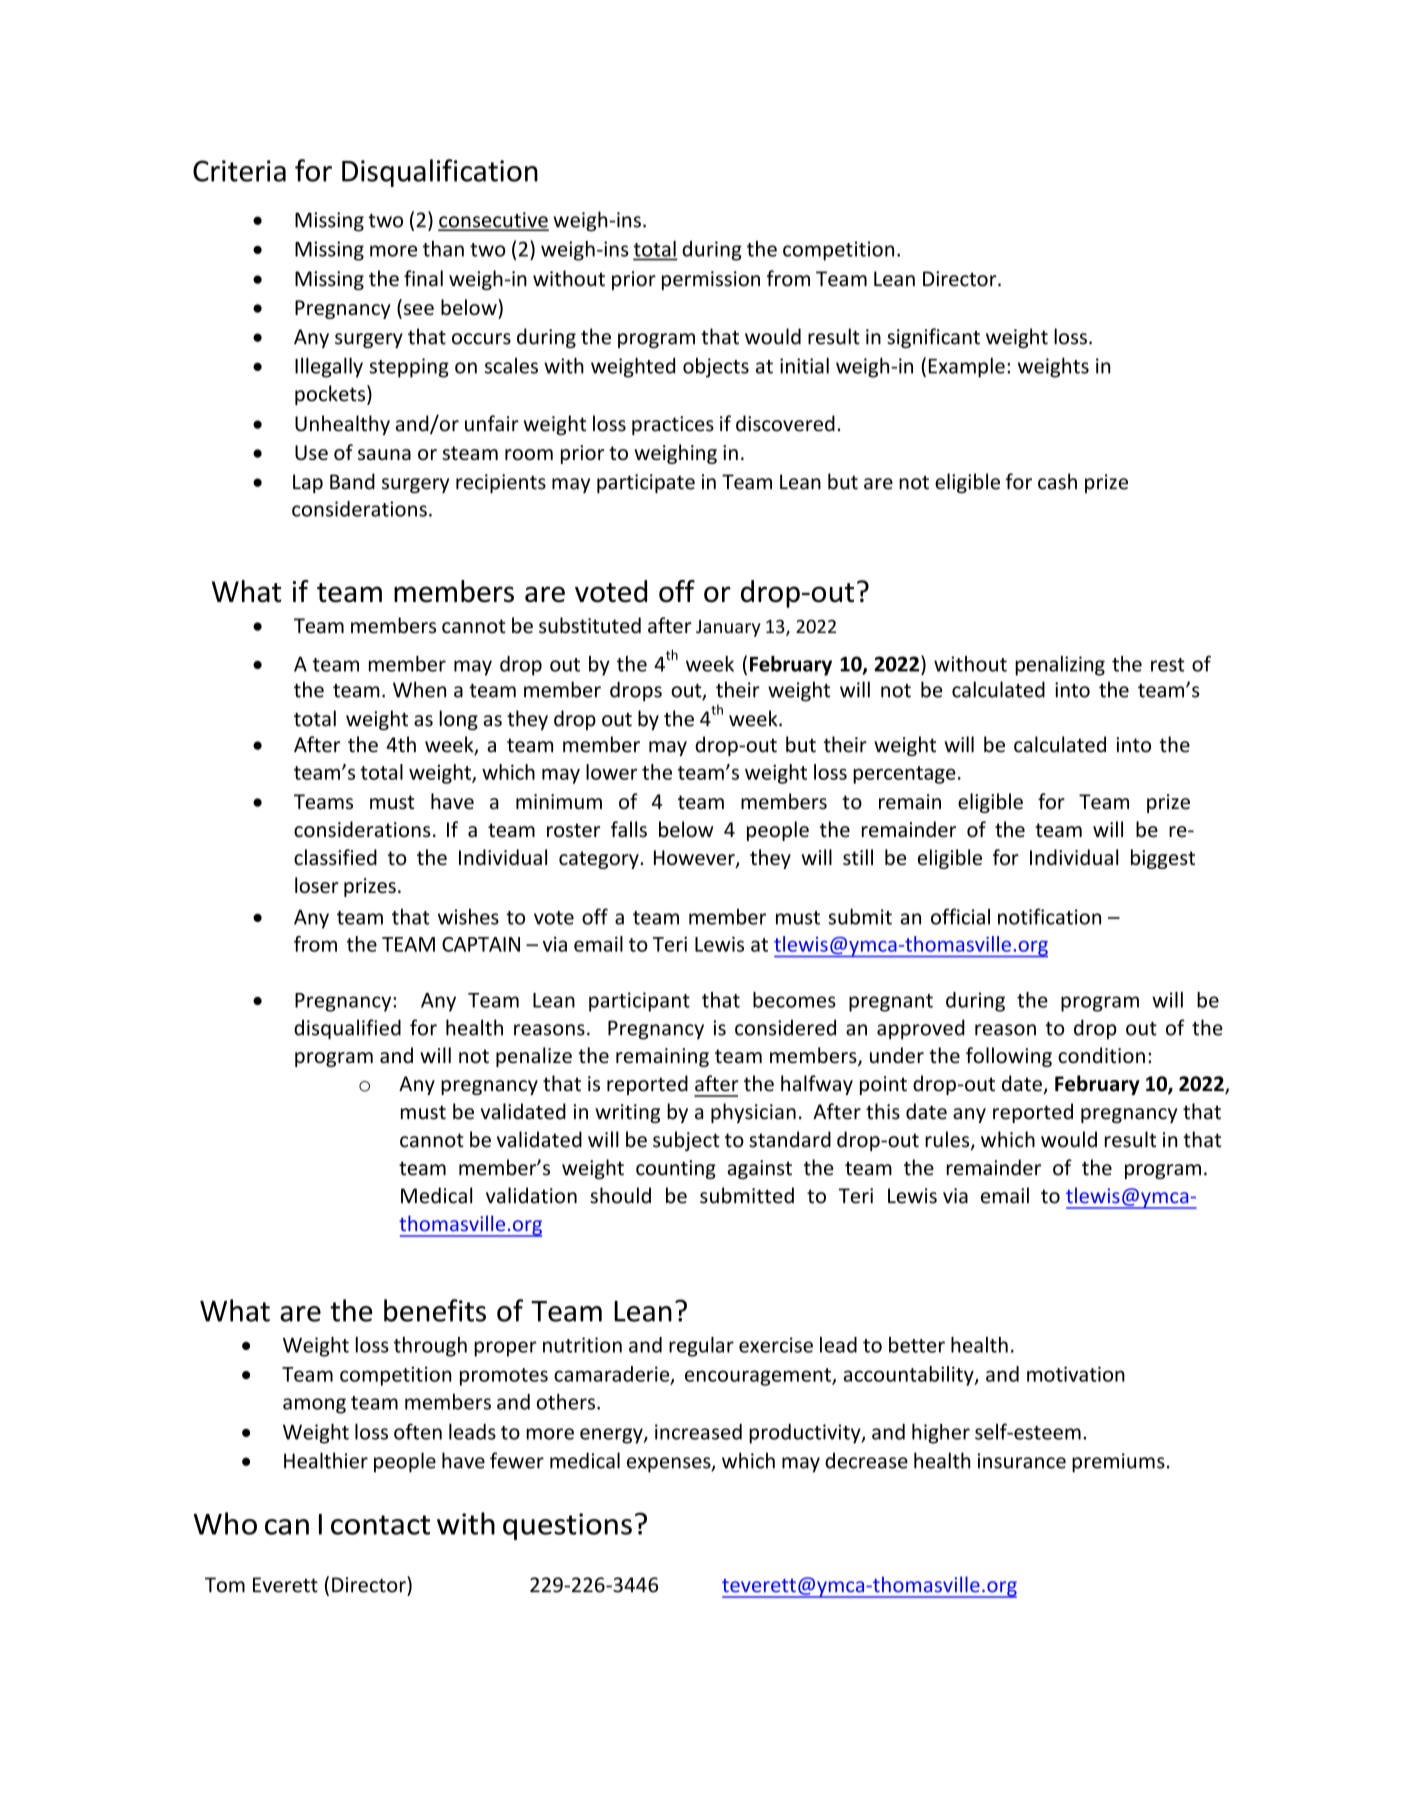  Describe the element at coordinates (443, 249) in the screenshot. I see `than` at that location.
